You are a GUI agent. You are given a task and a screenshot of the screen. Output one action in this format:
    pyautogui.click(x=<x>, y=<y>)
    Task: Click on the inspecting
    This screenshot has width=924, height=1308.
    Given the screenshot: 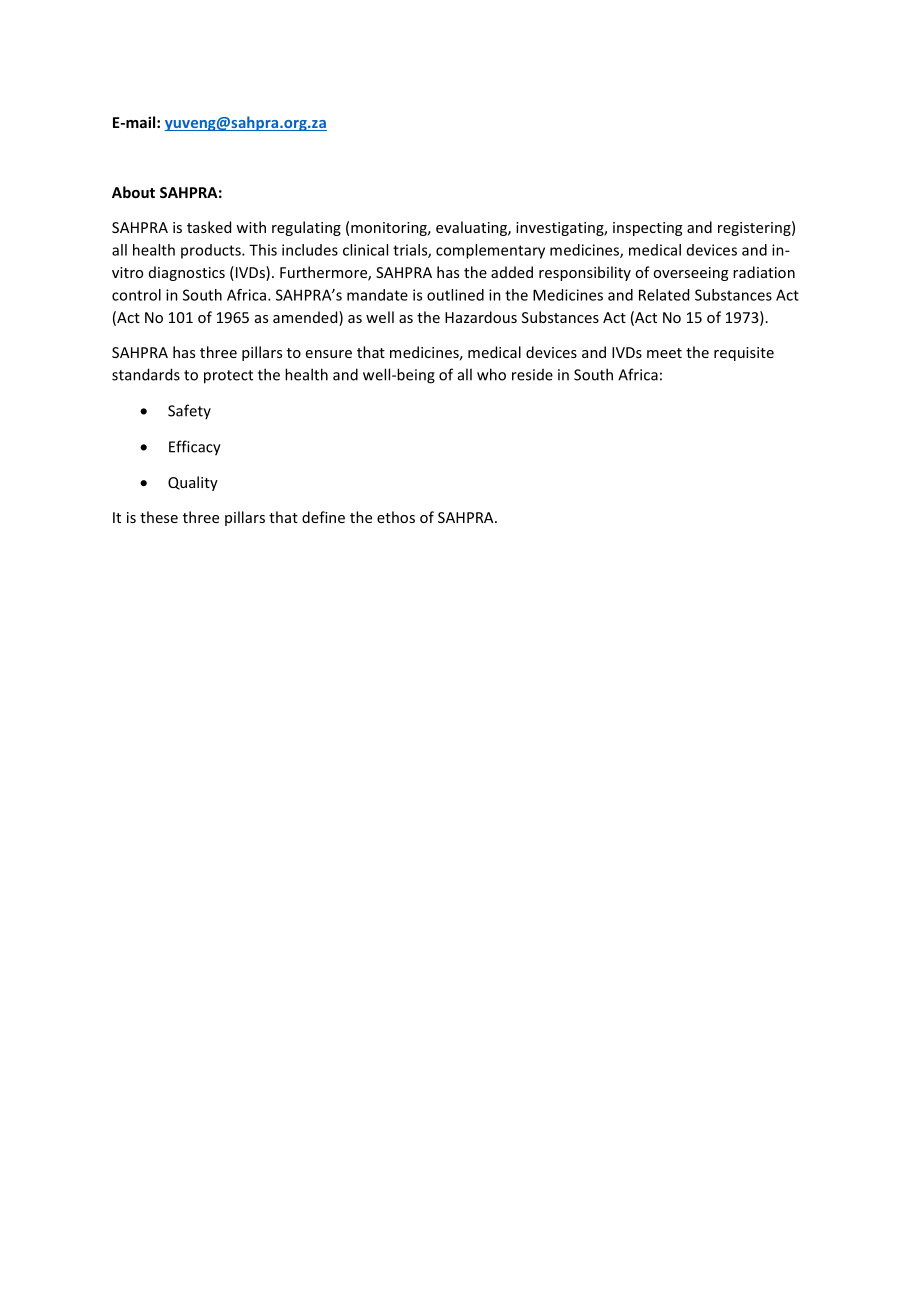 What is the action you would take?
    pyautogui.click(x=647, y=229)
